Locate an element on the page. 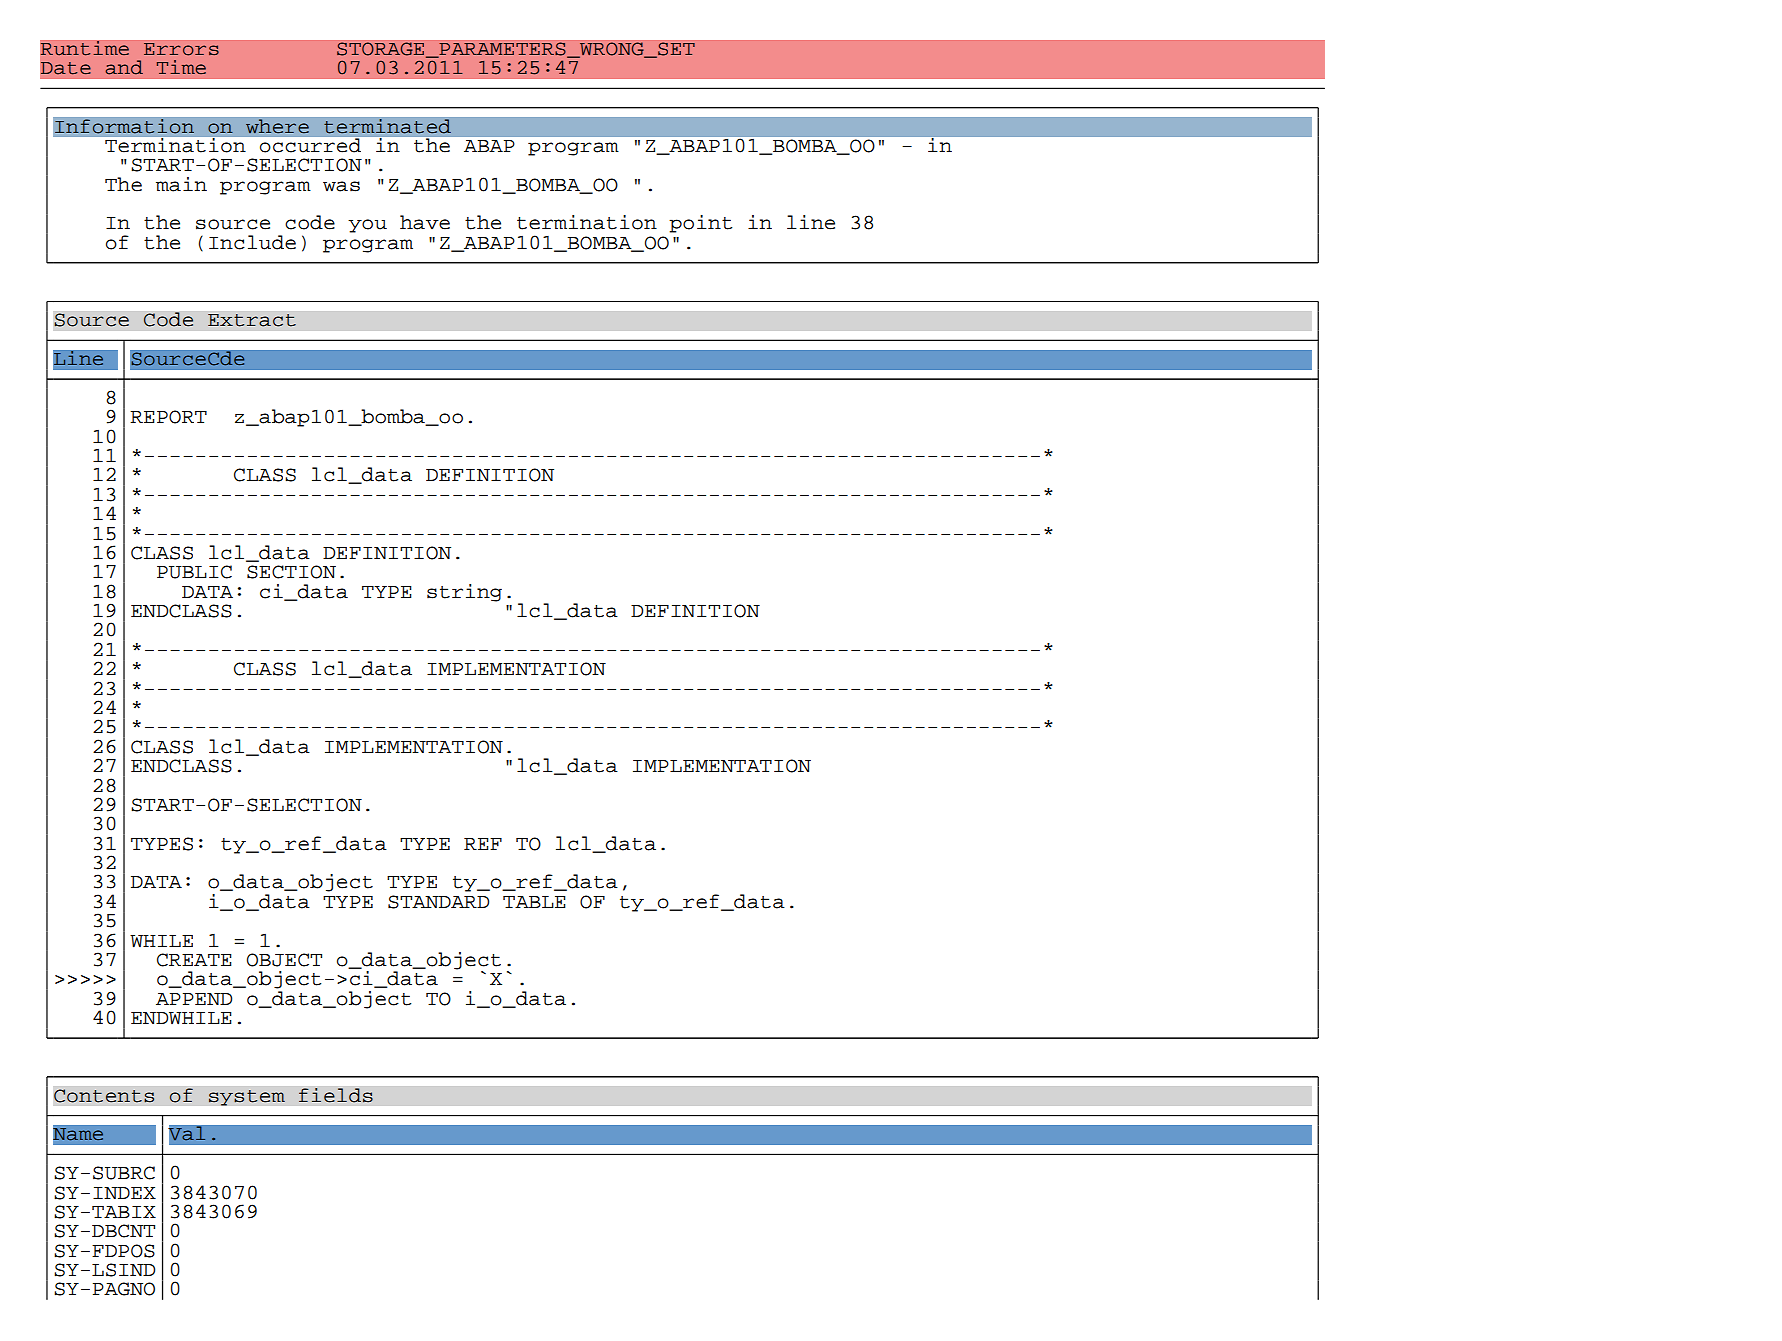 This page has height=1341, width=1782. TABLE is located at coordinates (534, 902).
